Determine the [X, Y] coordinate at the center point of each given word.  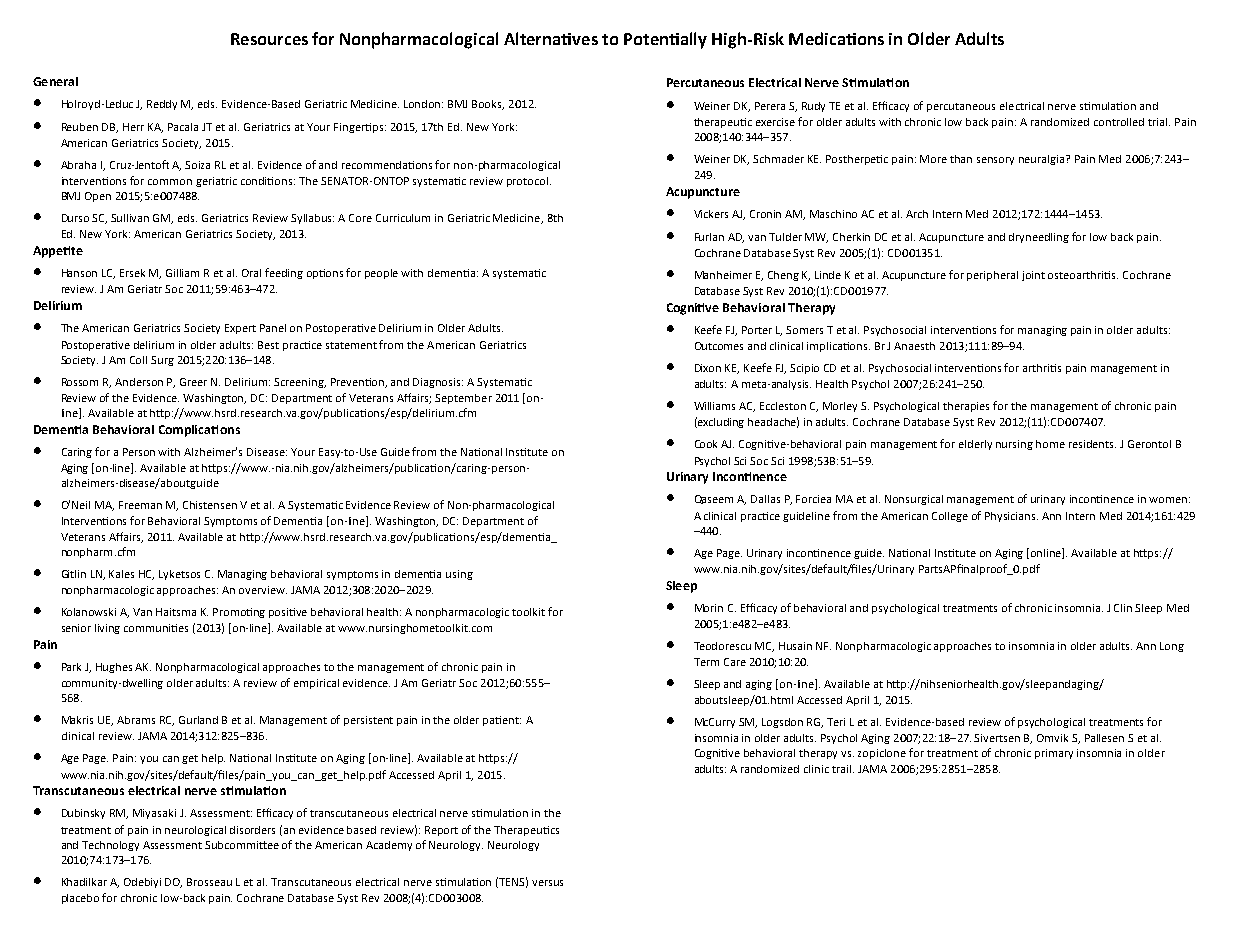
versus [547, 883]
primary [1054, 754]
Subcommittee [242, 845]
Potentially [665, 40]
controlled [1119, 122]
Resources [269, 39]
